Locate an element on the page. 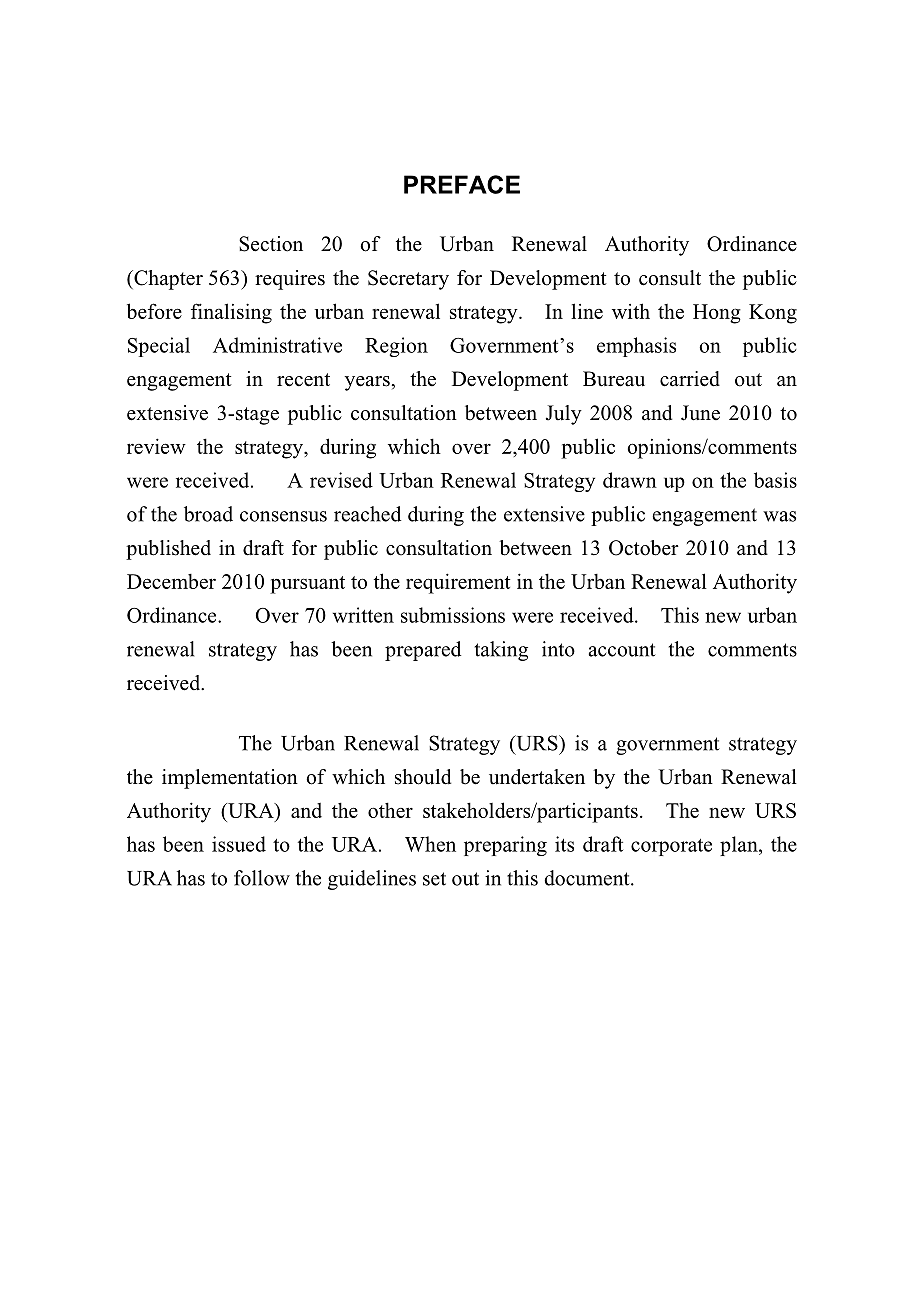 This page has height=1308, width=924. taking is located at coordinates (501, 651).
